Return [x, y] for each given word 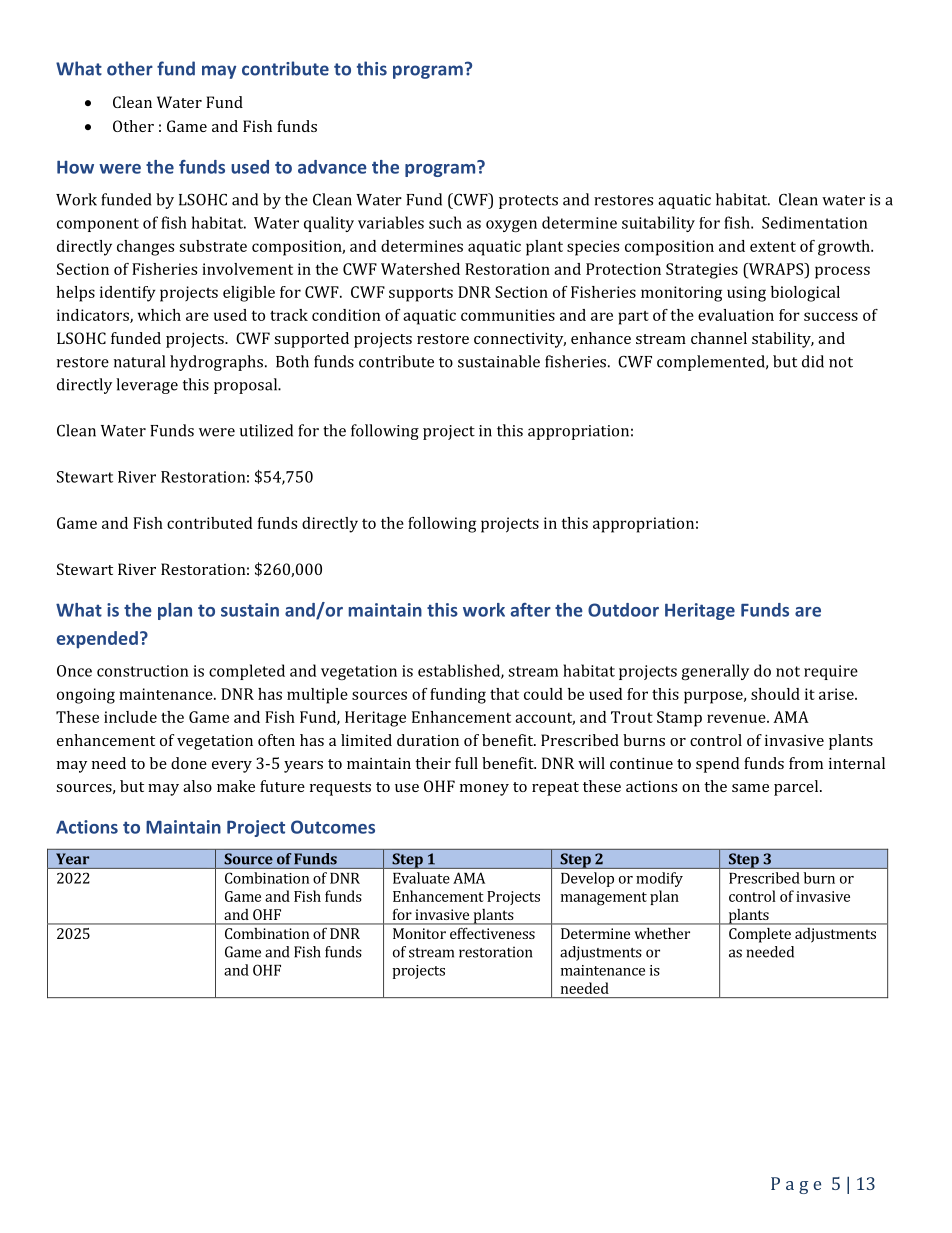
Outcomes [333, 827]
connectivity [520, 340]
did [813, 361]
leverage [147, 386]
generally [715, 672]
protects [528, 202]
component [98, 225]
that [504, 694]
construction [142, 671]
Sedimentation [814, 222]
